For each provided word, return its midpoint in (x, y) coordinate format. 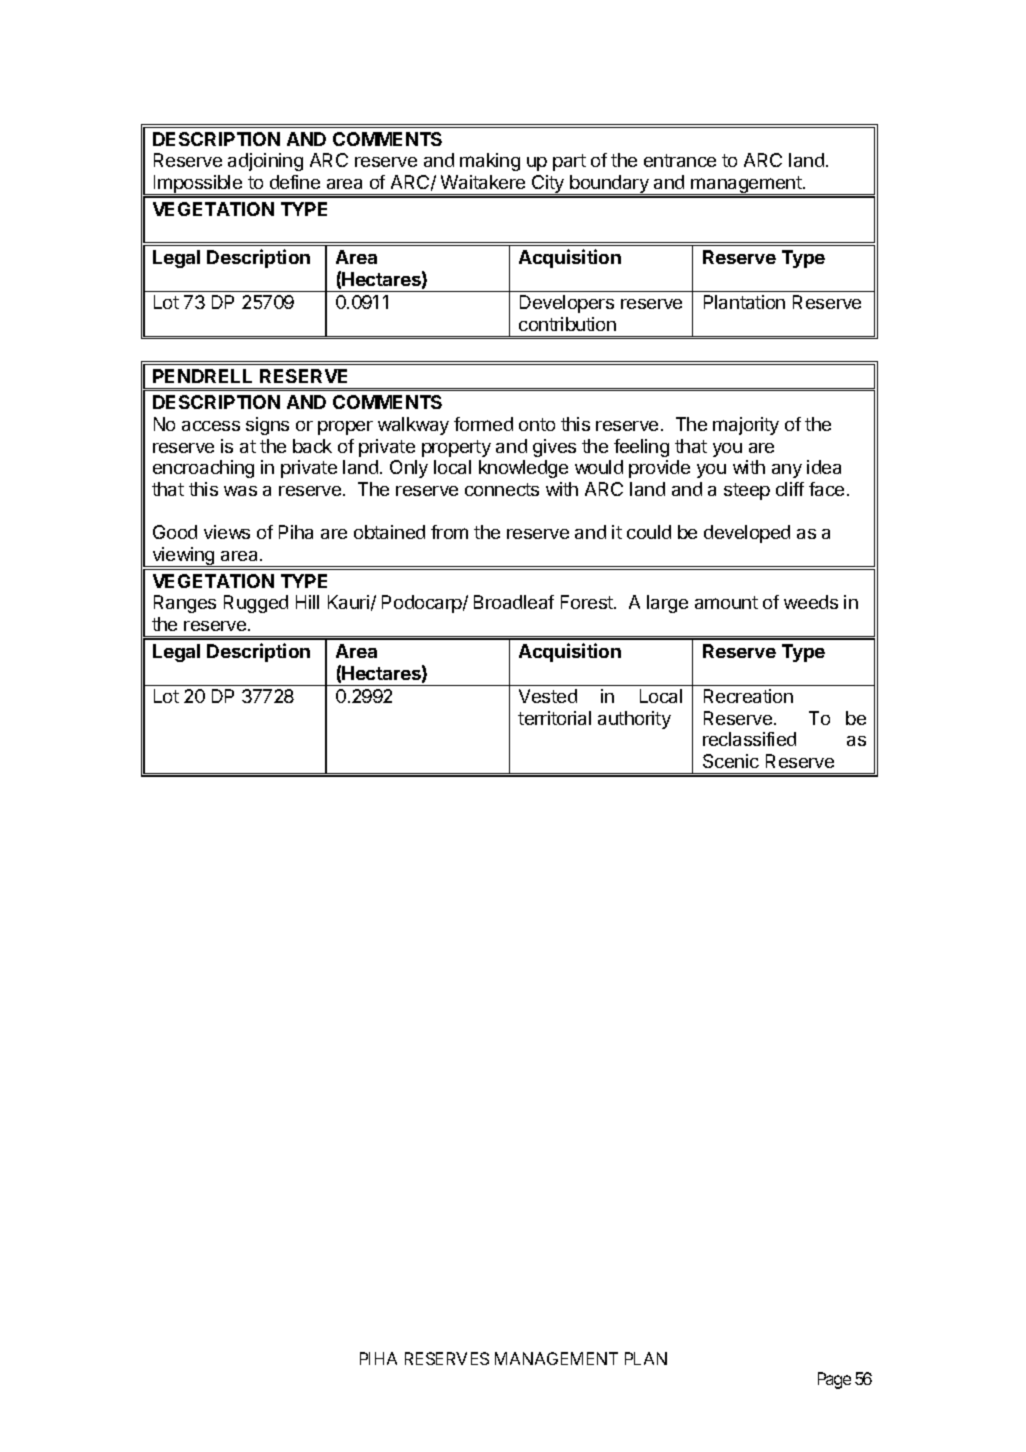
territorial (554, 718)
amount (726, 602)
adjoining (265, 162)
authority (634, 720)
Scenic (731, 761)
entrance (680, 160)
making (490, 162)
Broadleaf (514, 602)
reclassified (749, 739)
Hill (307, 602)
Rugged (256, 604)
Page (834, 1380)
